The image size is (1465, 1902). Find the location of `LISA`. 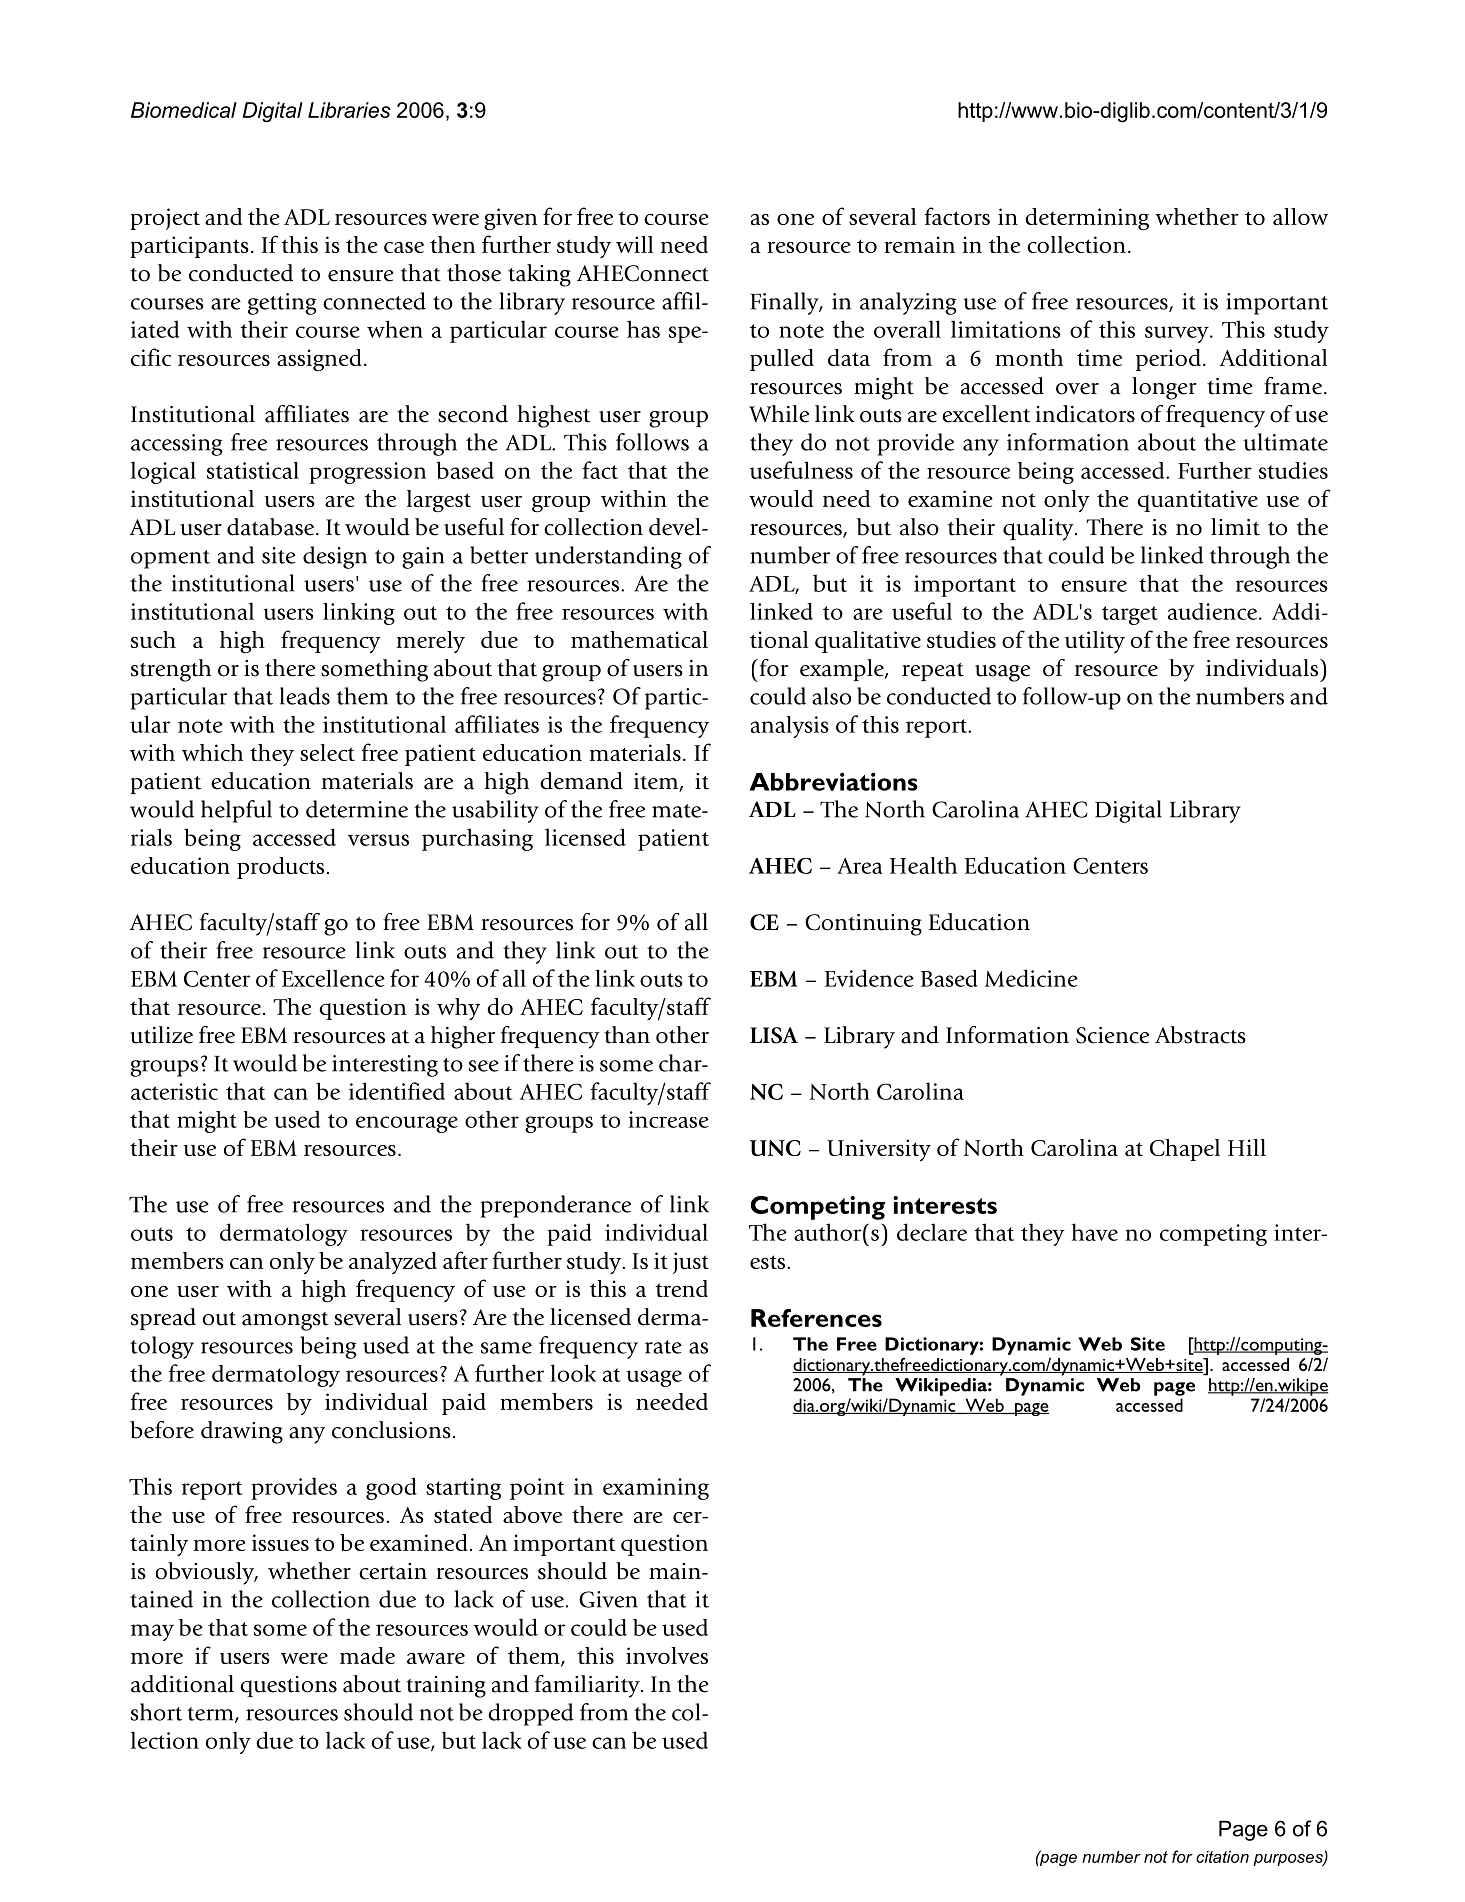

LISA is located at coordinates (774, 1035).
